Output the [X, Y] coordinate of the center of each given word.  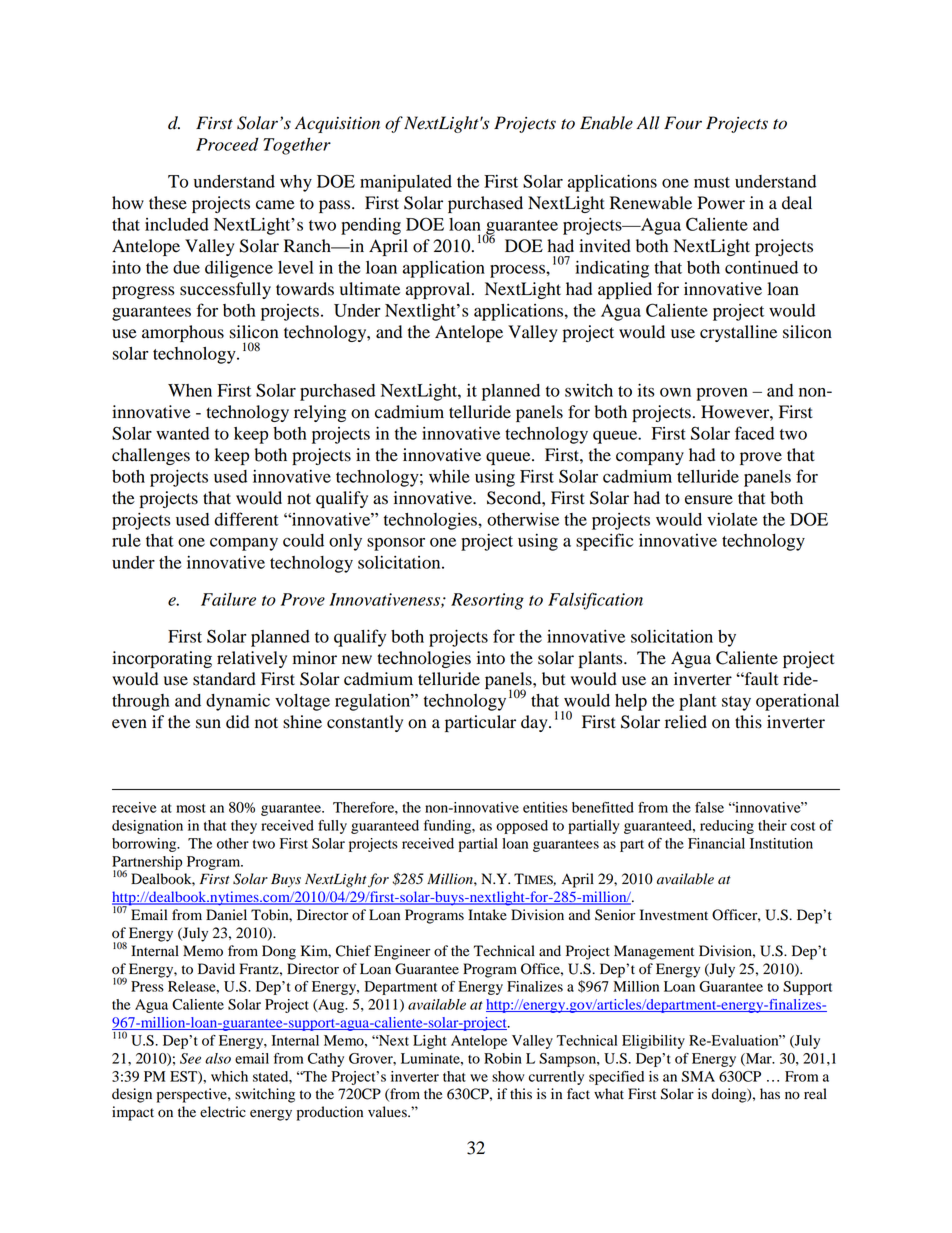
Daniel [226, 915]
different [246, 519]
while [449, 476]
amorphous [183, 333]
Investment [674, 915]
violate [732, 519]
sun [208, 724]
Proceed [227, 144]
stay [736, 703]
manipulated [406, 183]
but [553, 679]
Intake [487, 915]
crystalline [738, 333]
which [229, 1076]
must [712, 182]
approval [439, 290]
